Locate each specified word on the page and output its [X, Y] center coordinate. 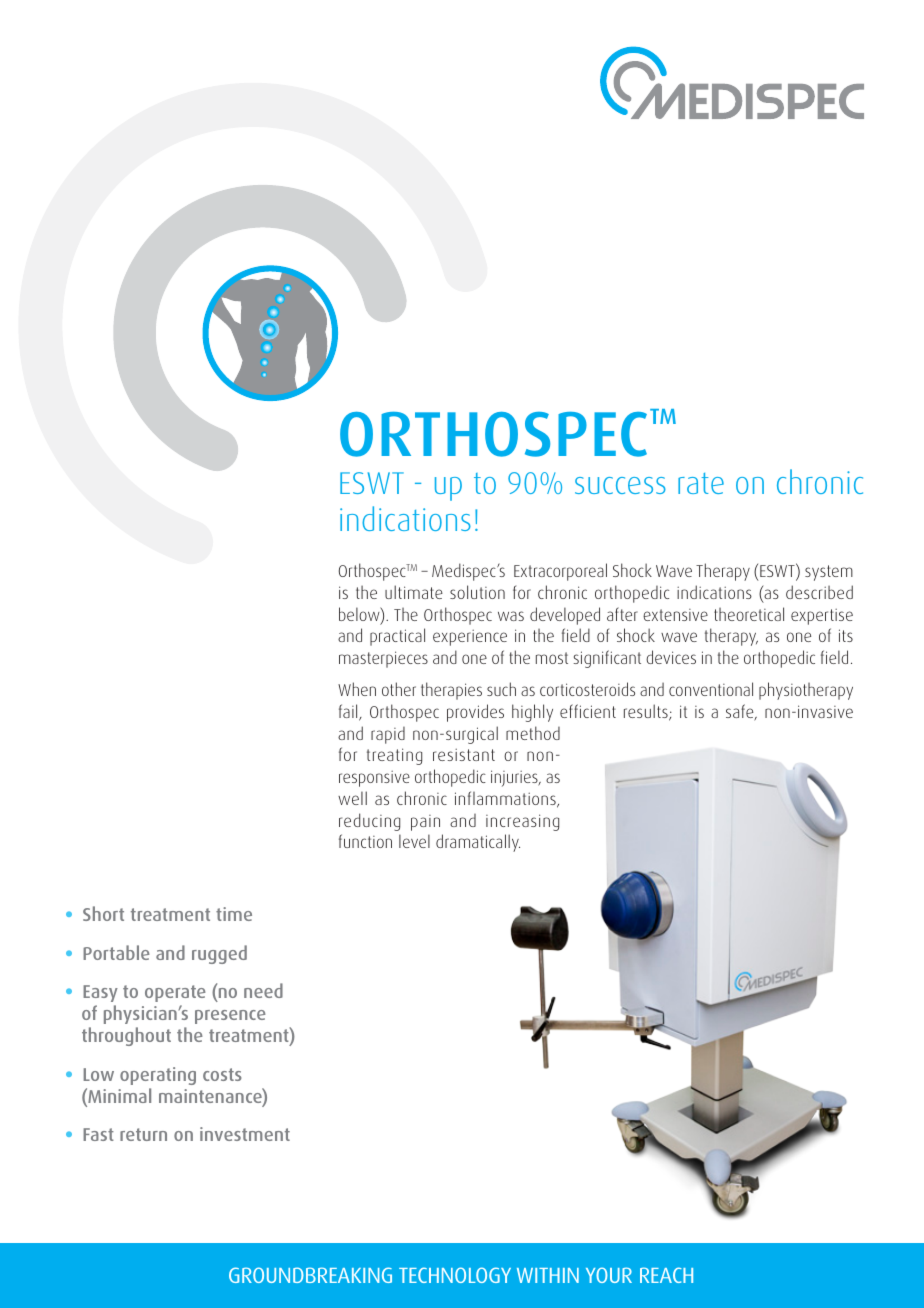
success [620, 485]
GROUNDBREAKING [310, 1275]
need [263, 990]
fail [349, 712]
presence [230, 1017]
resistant [464, 754]
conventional [711, 689]
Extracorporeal [560, 572]
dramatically [478, 843]
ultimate [414, 592]
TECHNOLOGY [455, 1275]
